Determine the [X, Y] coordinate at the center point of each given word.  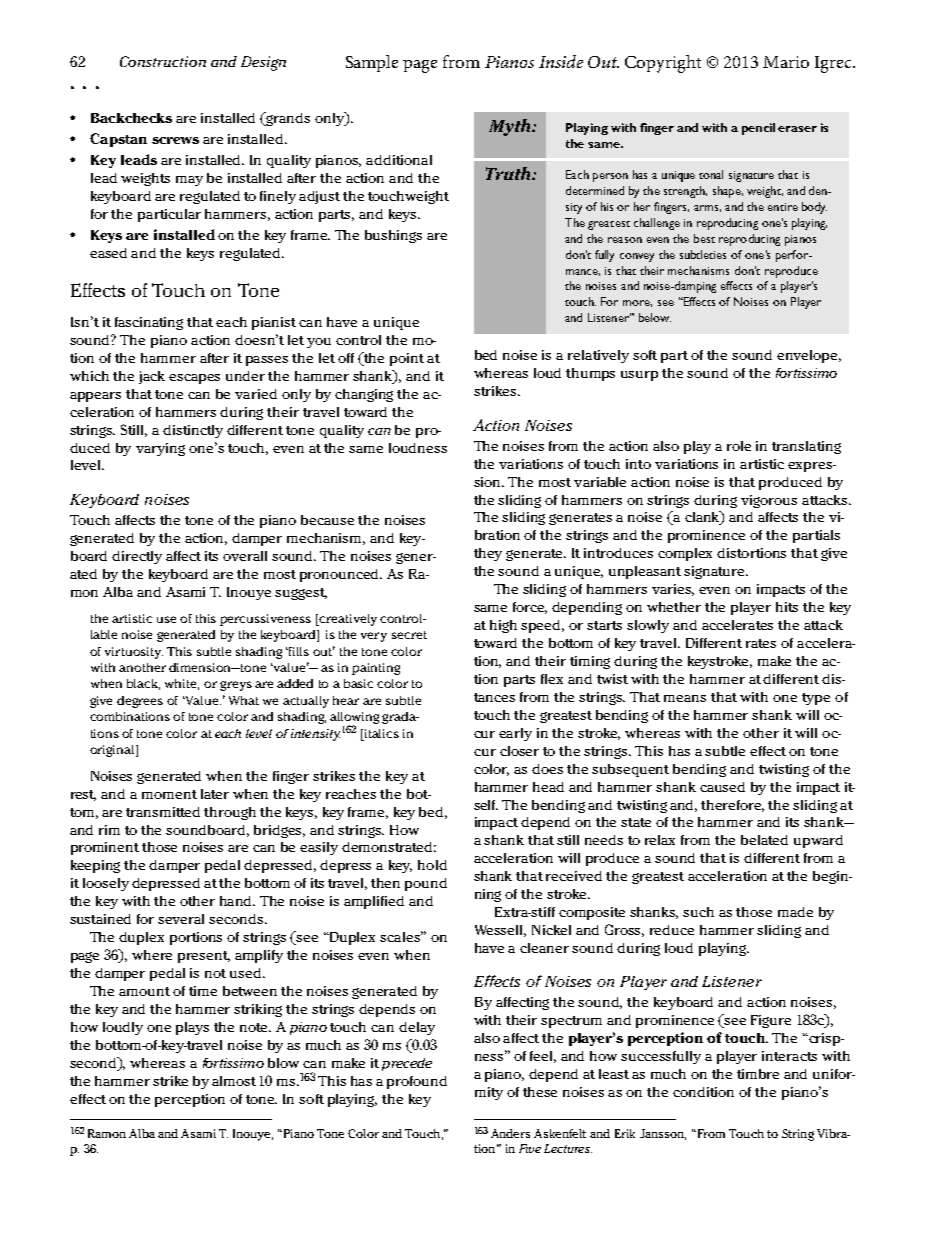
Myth [511, 127]
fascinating [149, 323]
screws [175, 140]
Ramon [107, 1133]
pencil [758, 129]
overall [245, 556]
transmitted [163, 812]
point [407, 359]
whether [674, 607]
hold [432, 865]
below [655, 317]
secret [409, 635]
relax [660, 840]
